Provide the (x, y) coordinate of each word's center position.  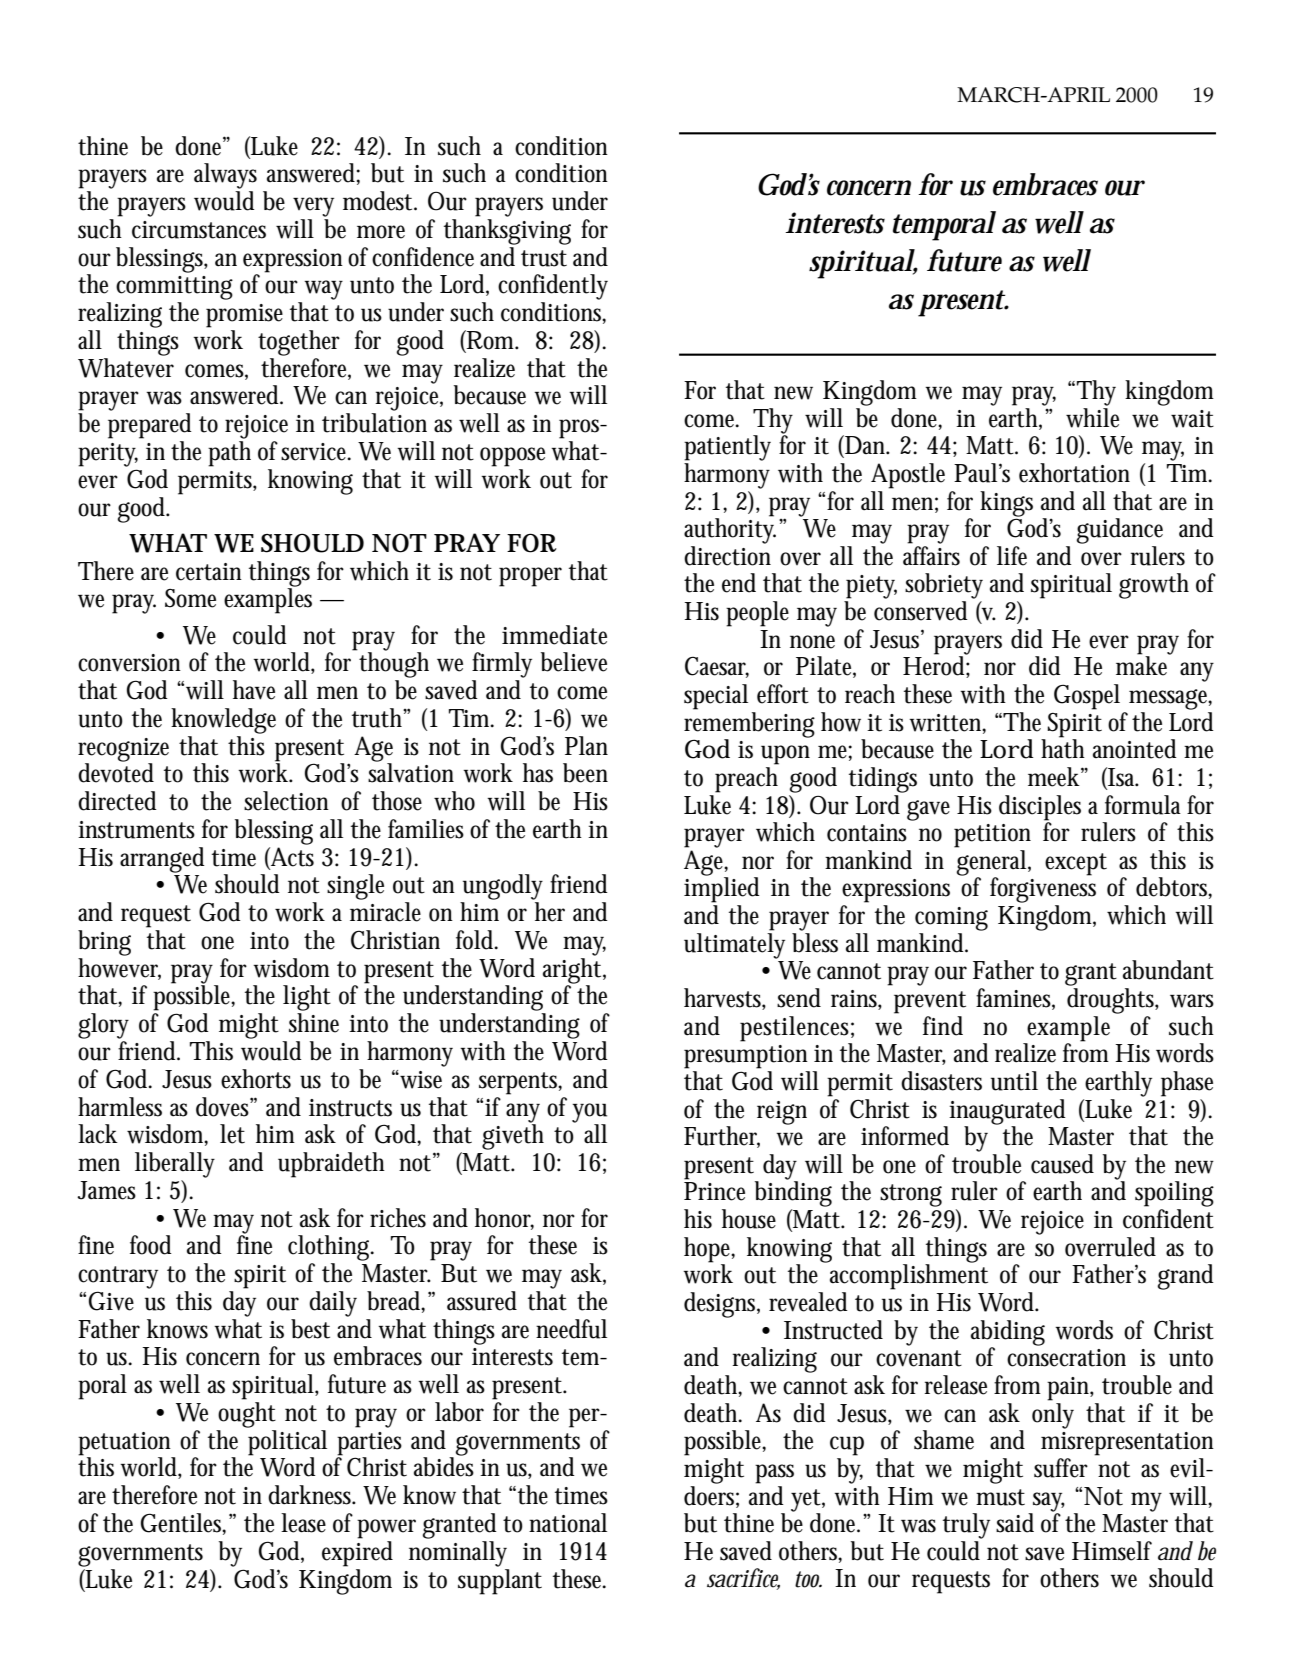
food (151, 1245)
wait (1192, 419)
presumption (746, 1057)
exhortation (1074, 473)
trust (544, 258)
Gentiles (183, 1524)
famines (1015, 999)
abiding (1008, 1334)
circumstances (199, 230)
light (307, 998)
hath (1063, 748)
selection (286, 801)
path (229, 454)
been (585, 773)
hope (709, 1250)
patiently (727, 448)
